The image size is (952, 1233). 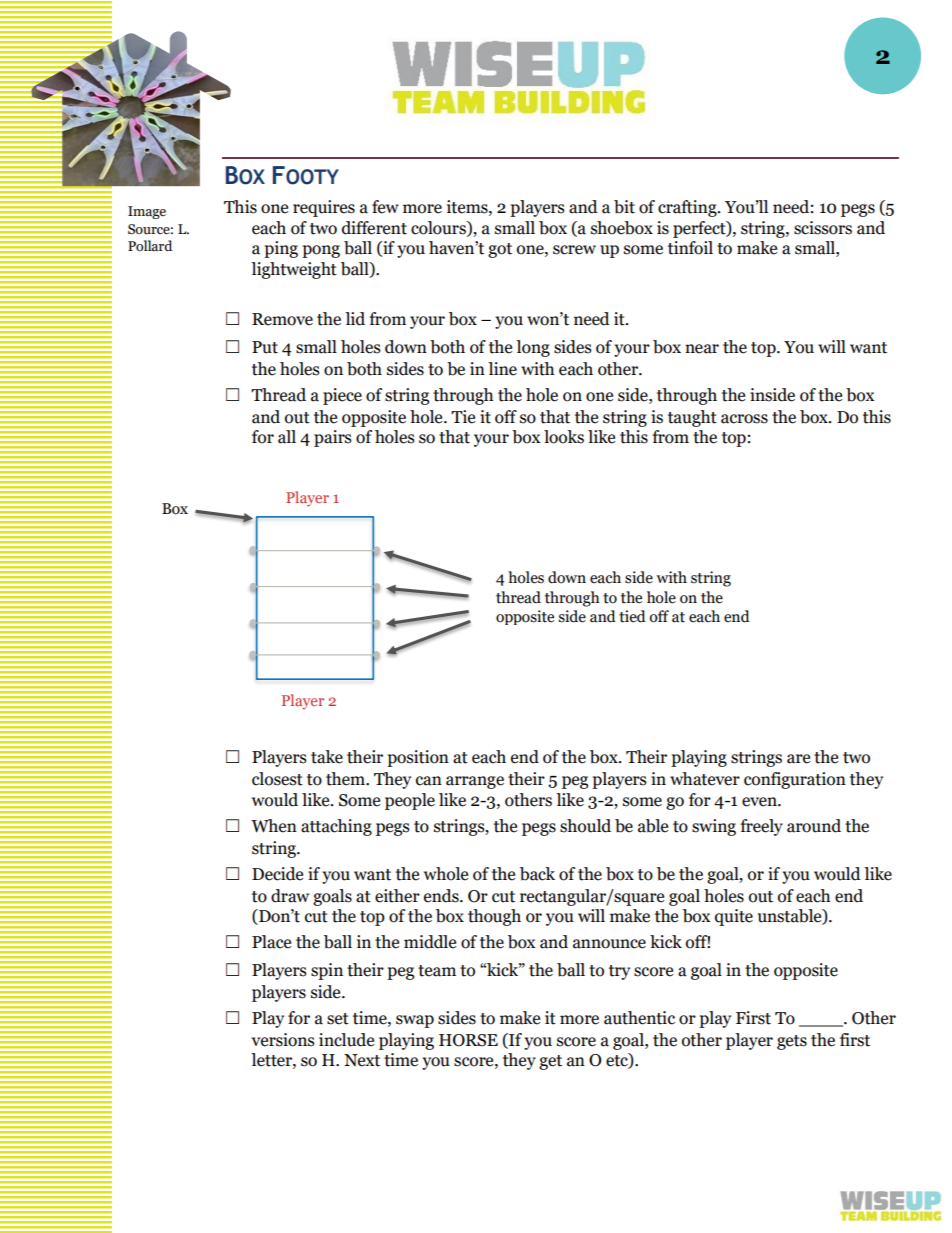 What do you see at coordinates (690, 248) in the image?
I see `tinfoil` at bounding box center [690, 248].
